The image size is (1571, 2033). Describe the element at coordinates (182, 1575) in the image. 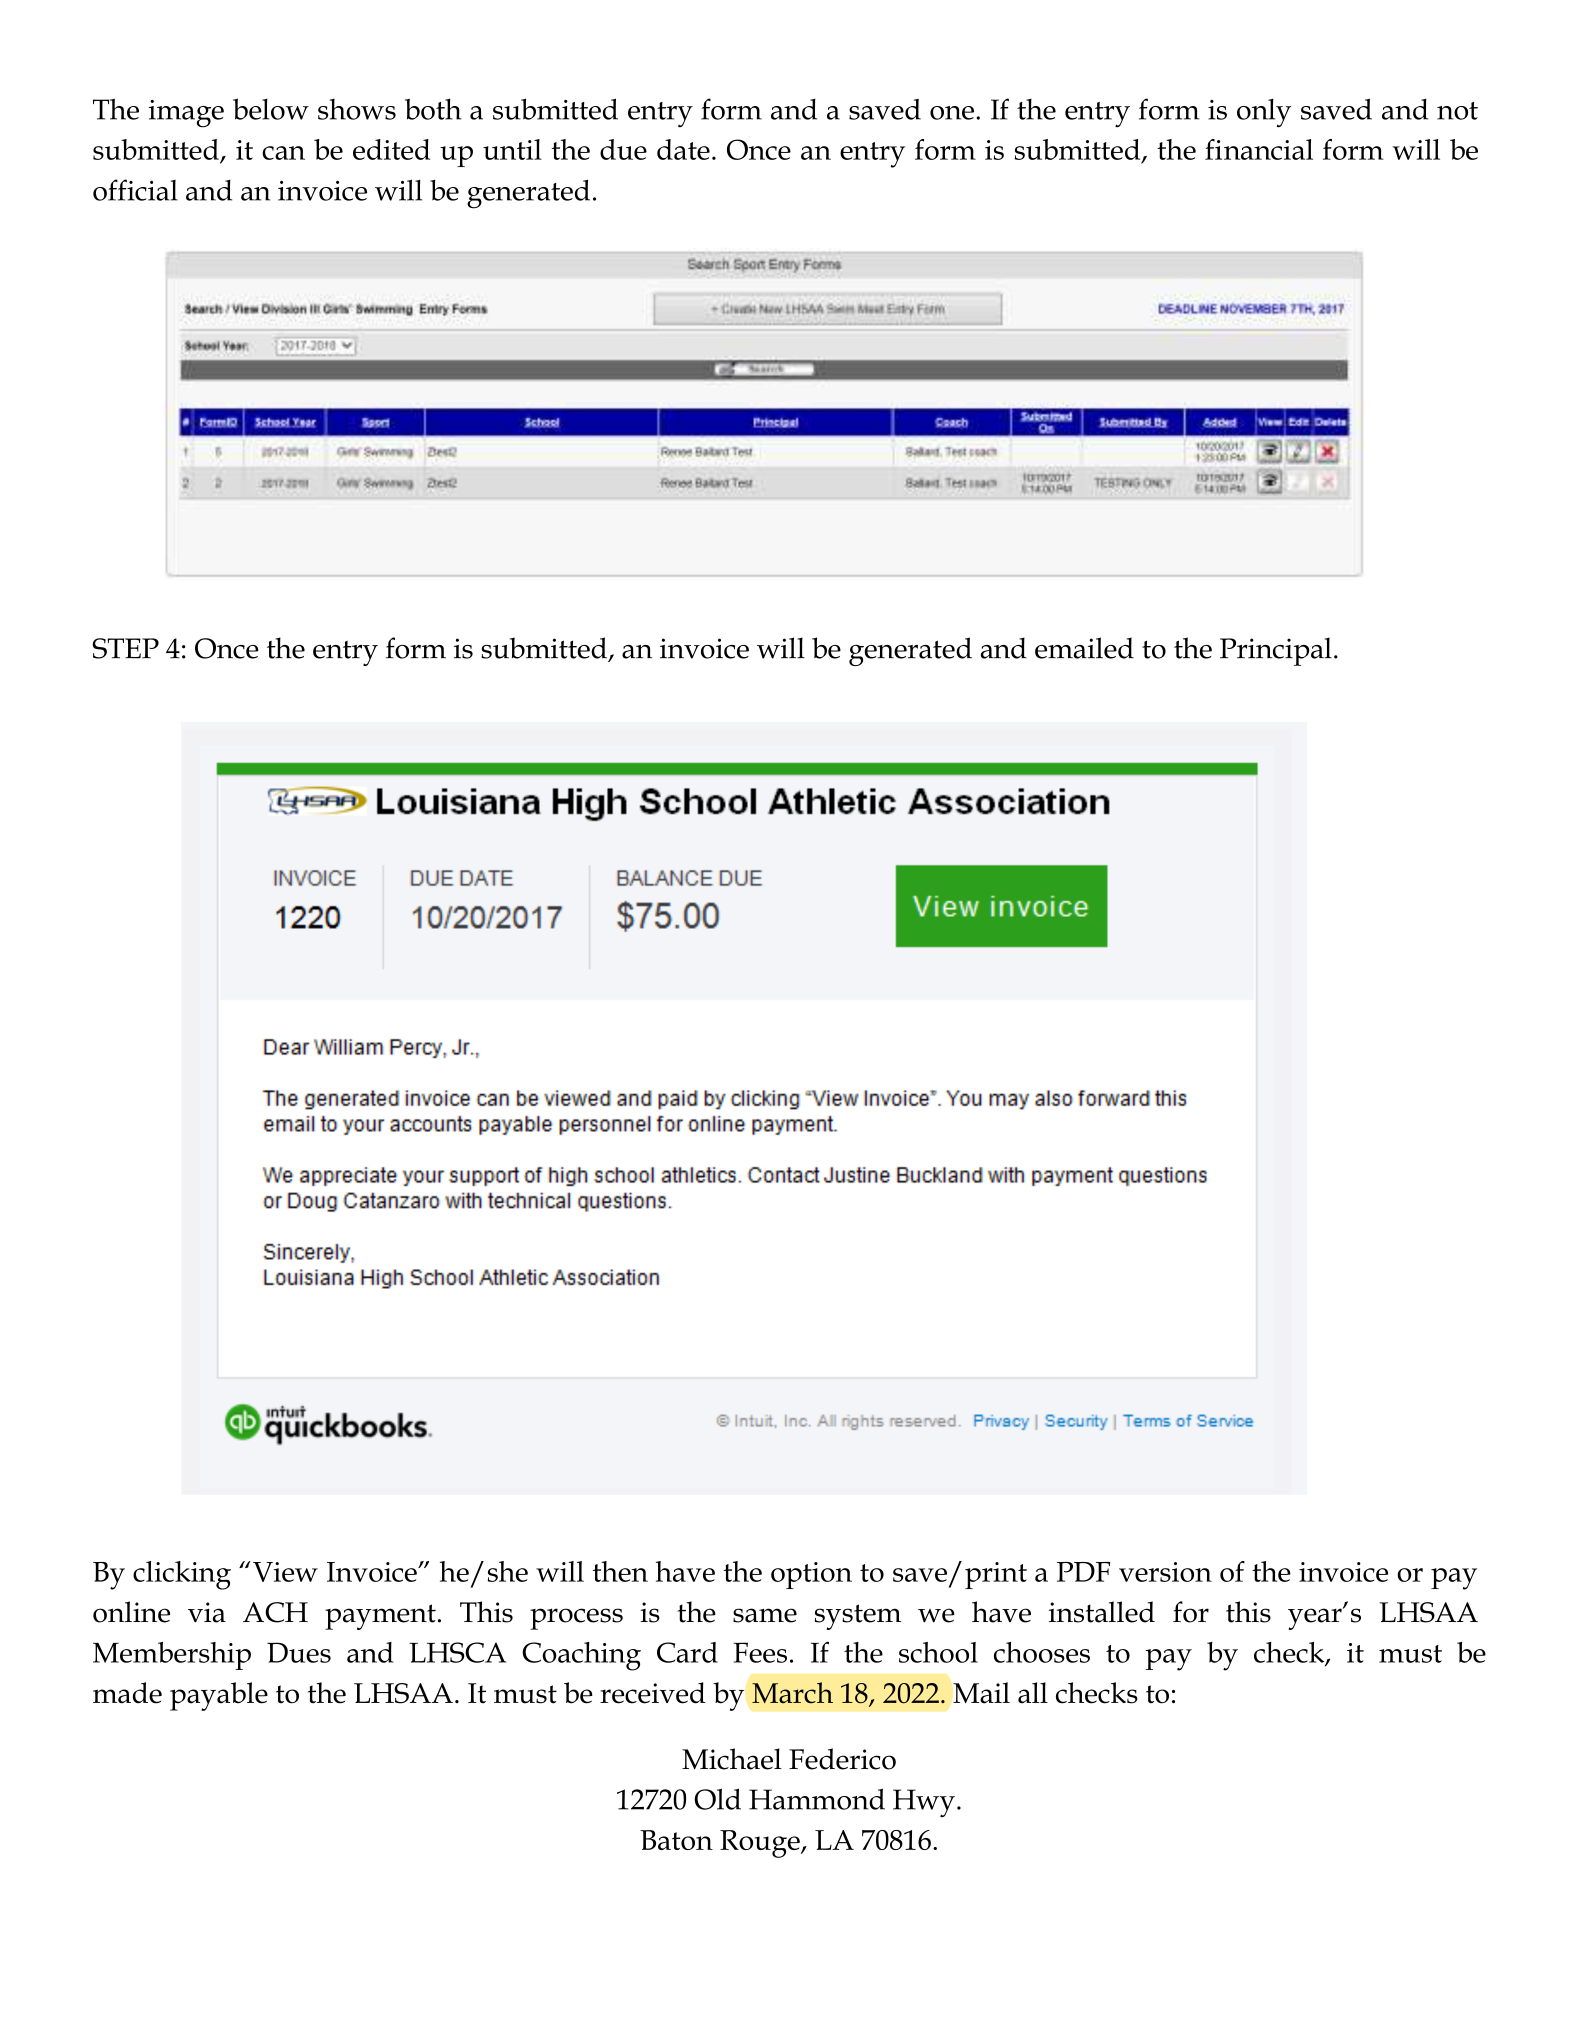

I see `clicking` at that location.
